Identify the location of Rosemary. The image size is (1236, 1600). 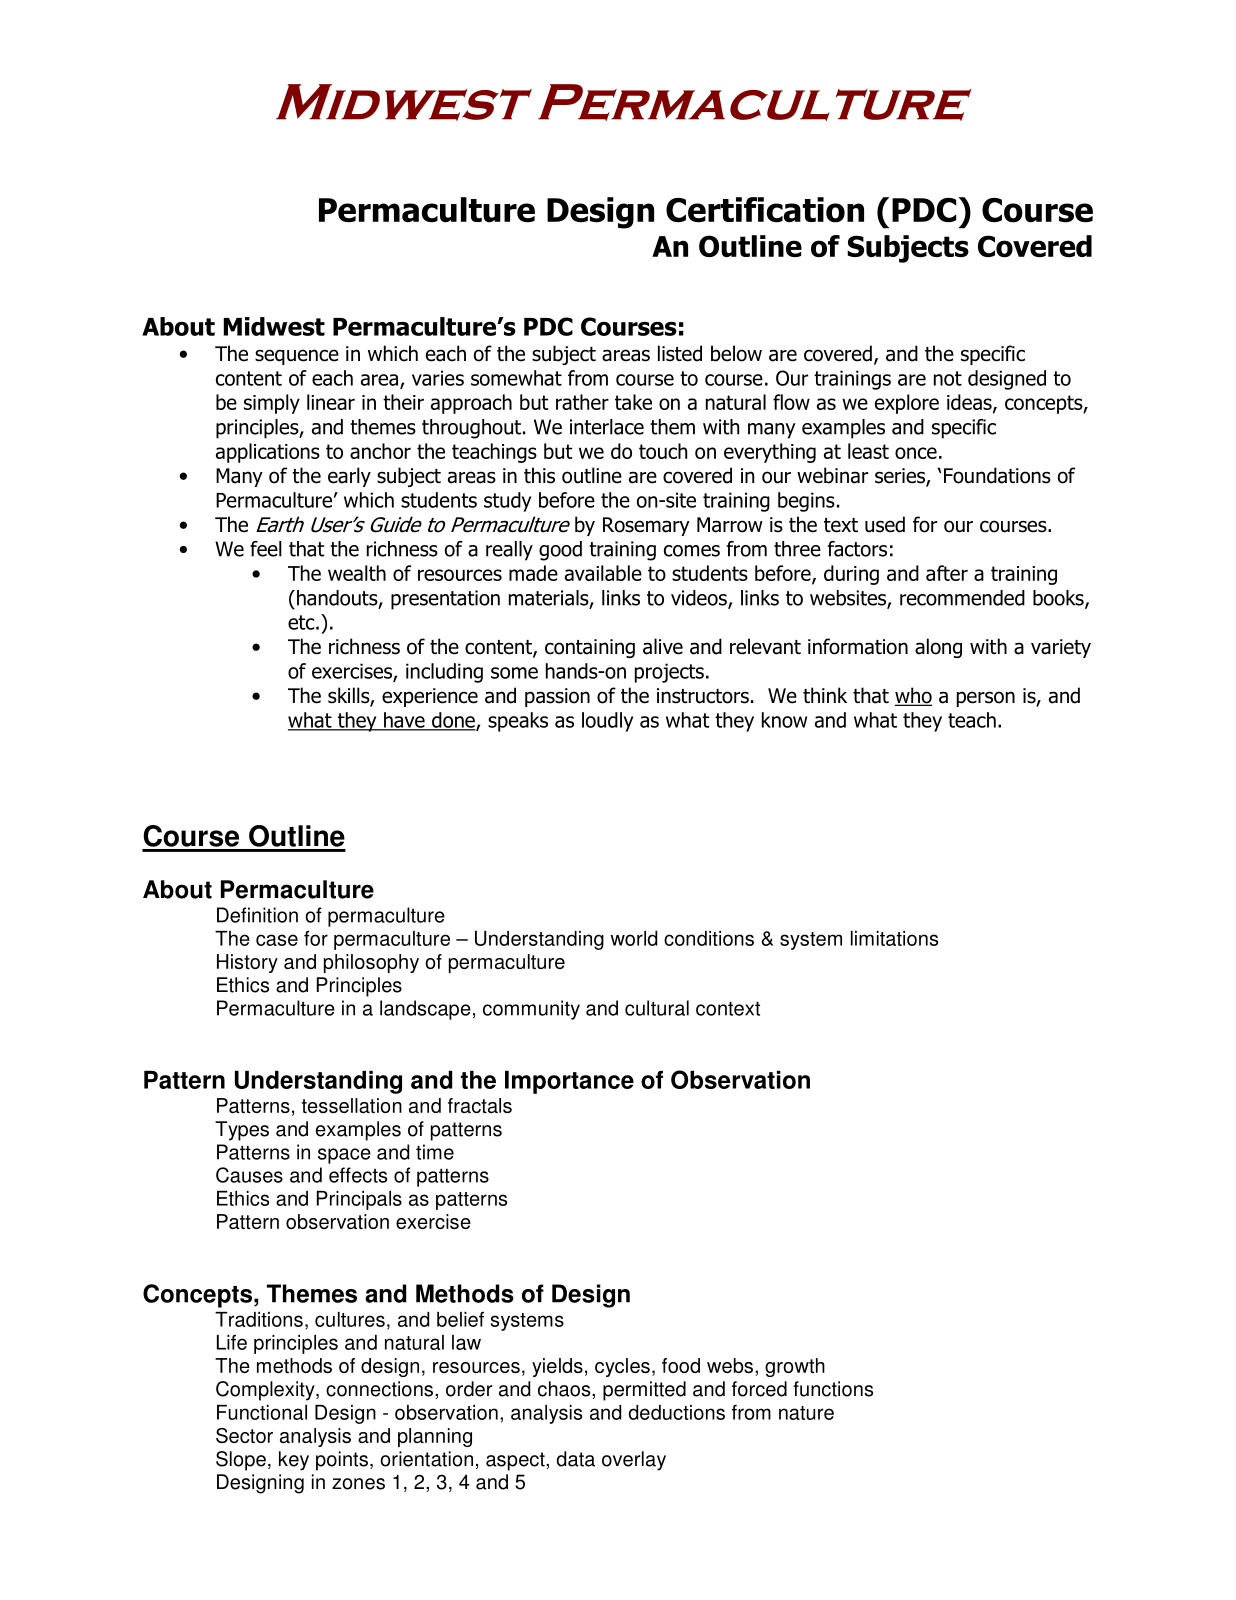
(646, 526).
